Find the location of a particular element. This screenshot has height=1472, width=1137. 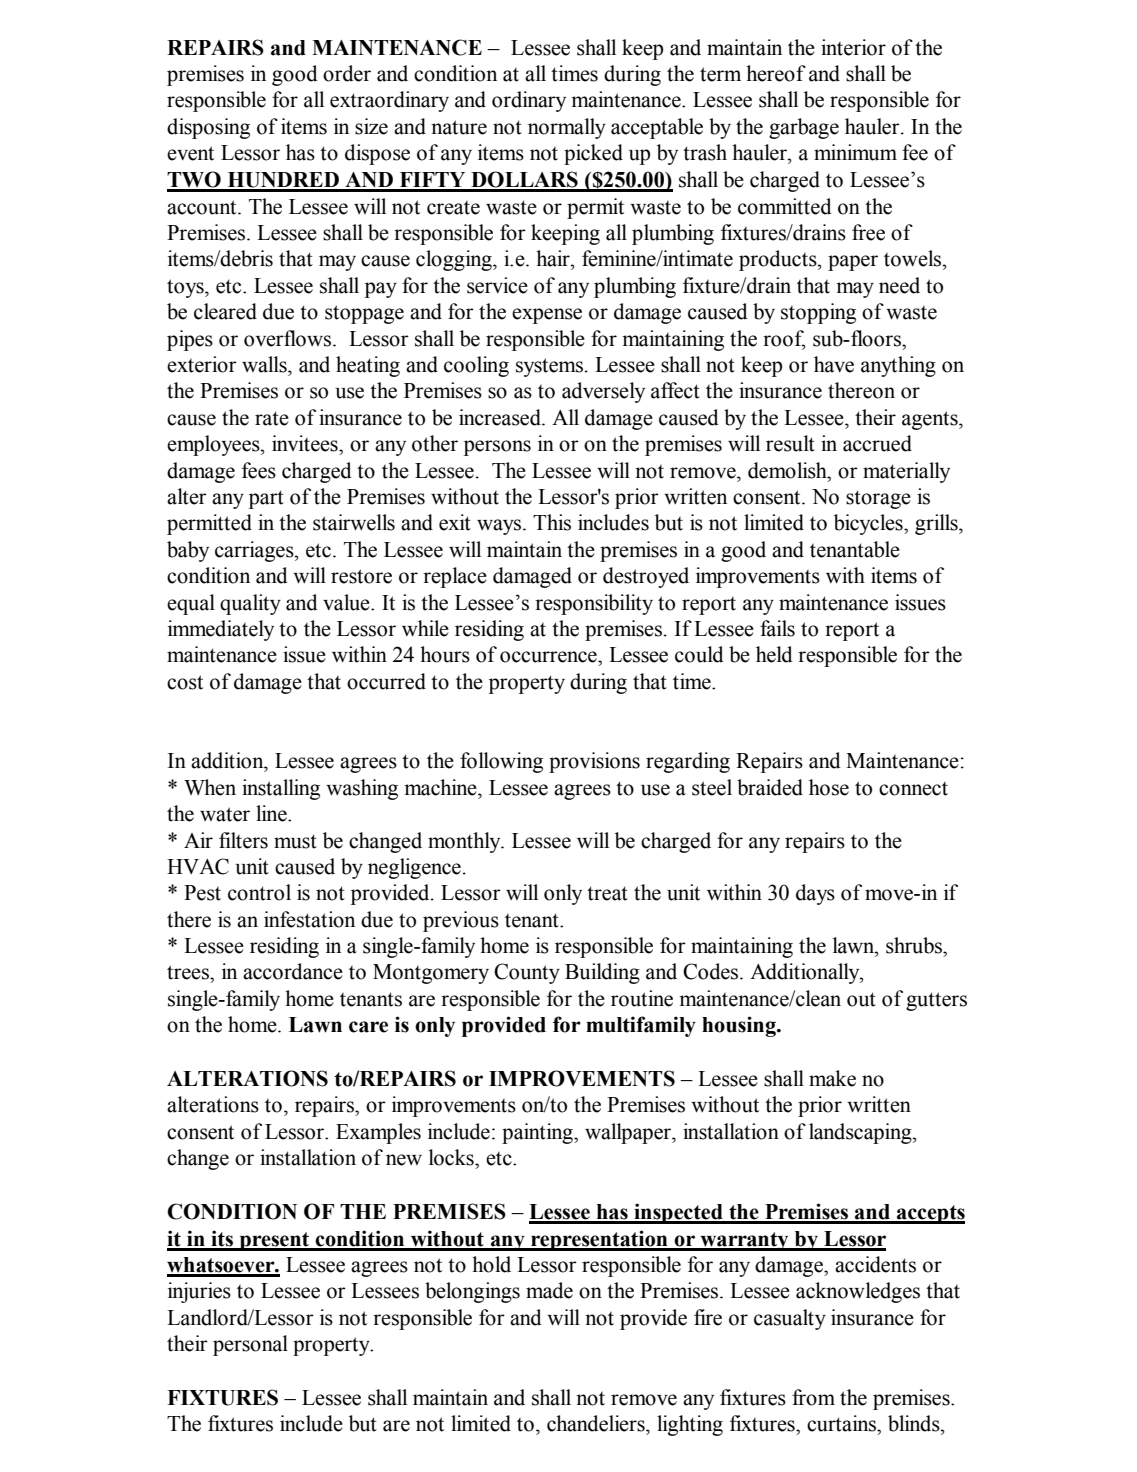

storage is located at coordinates (878, 499).
